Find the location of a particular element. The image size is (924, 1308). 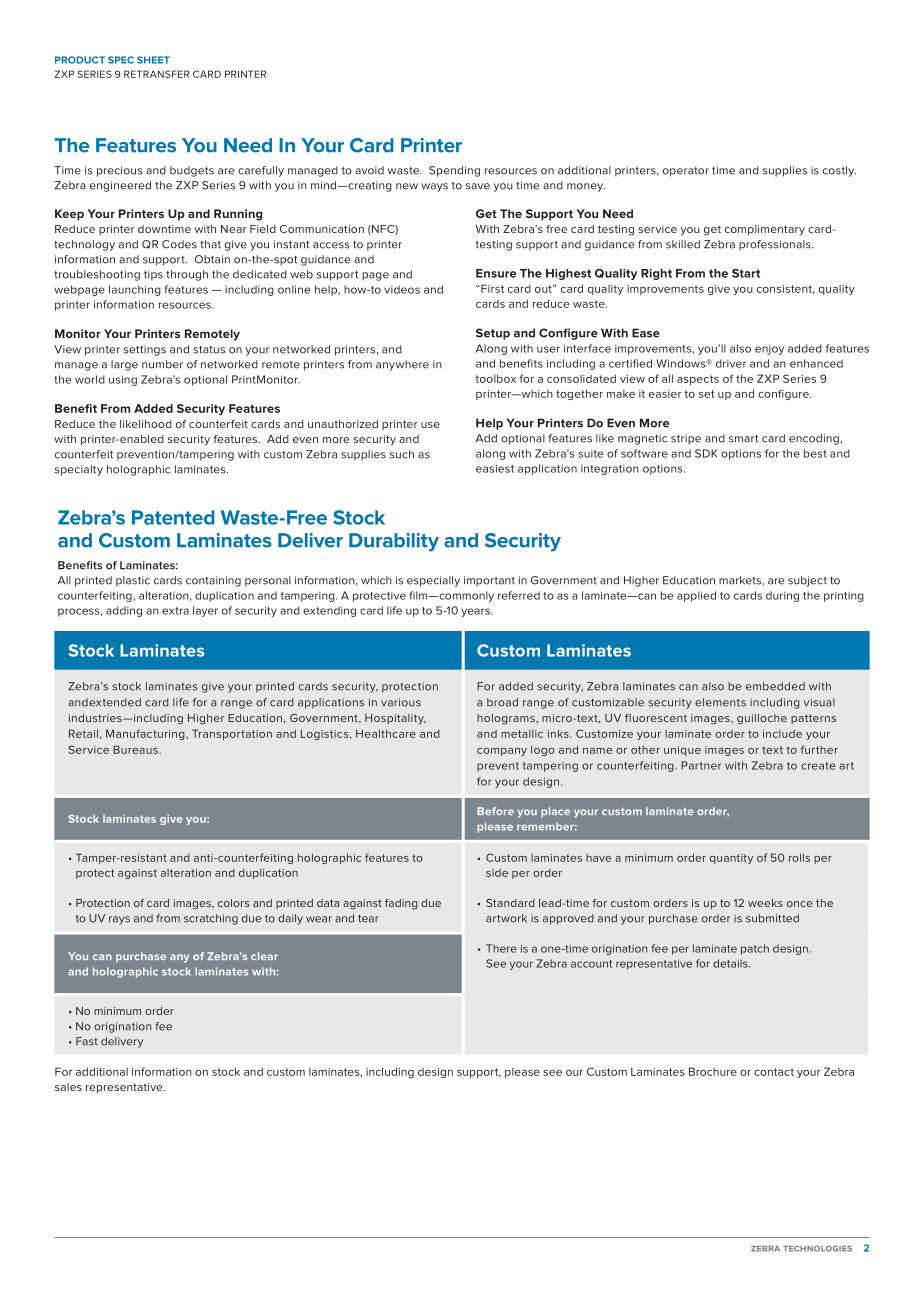

broad is located at coordinates (502, 702).
